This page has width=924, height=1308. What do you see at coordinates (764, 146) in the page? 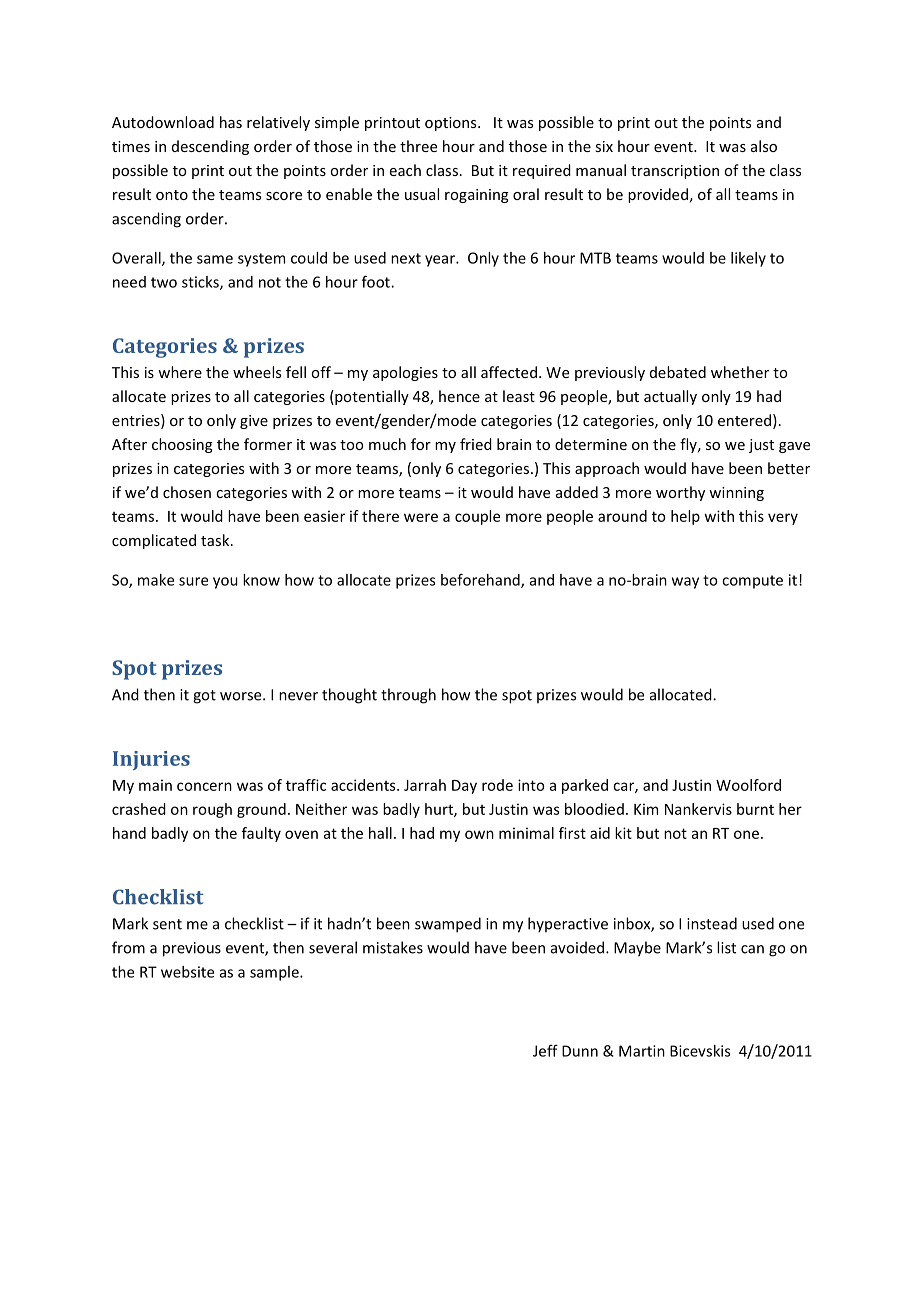
I see `also` at bounding box center [764, 146].
